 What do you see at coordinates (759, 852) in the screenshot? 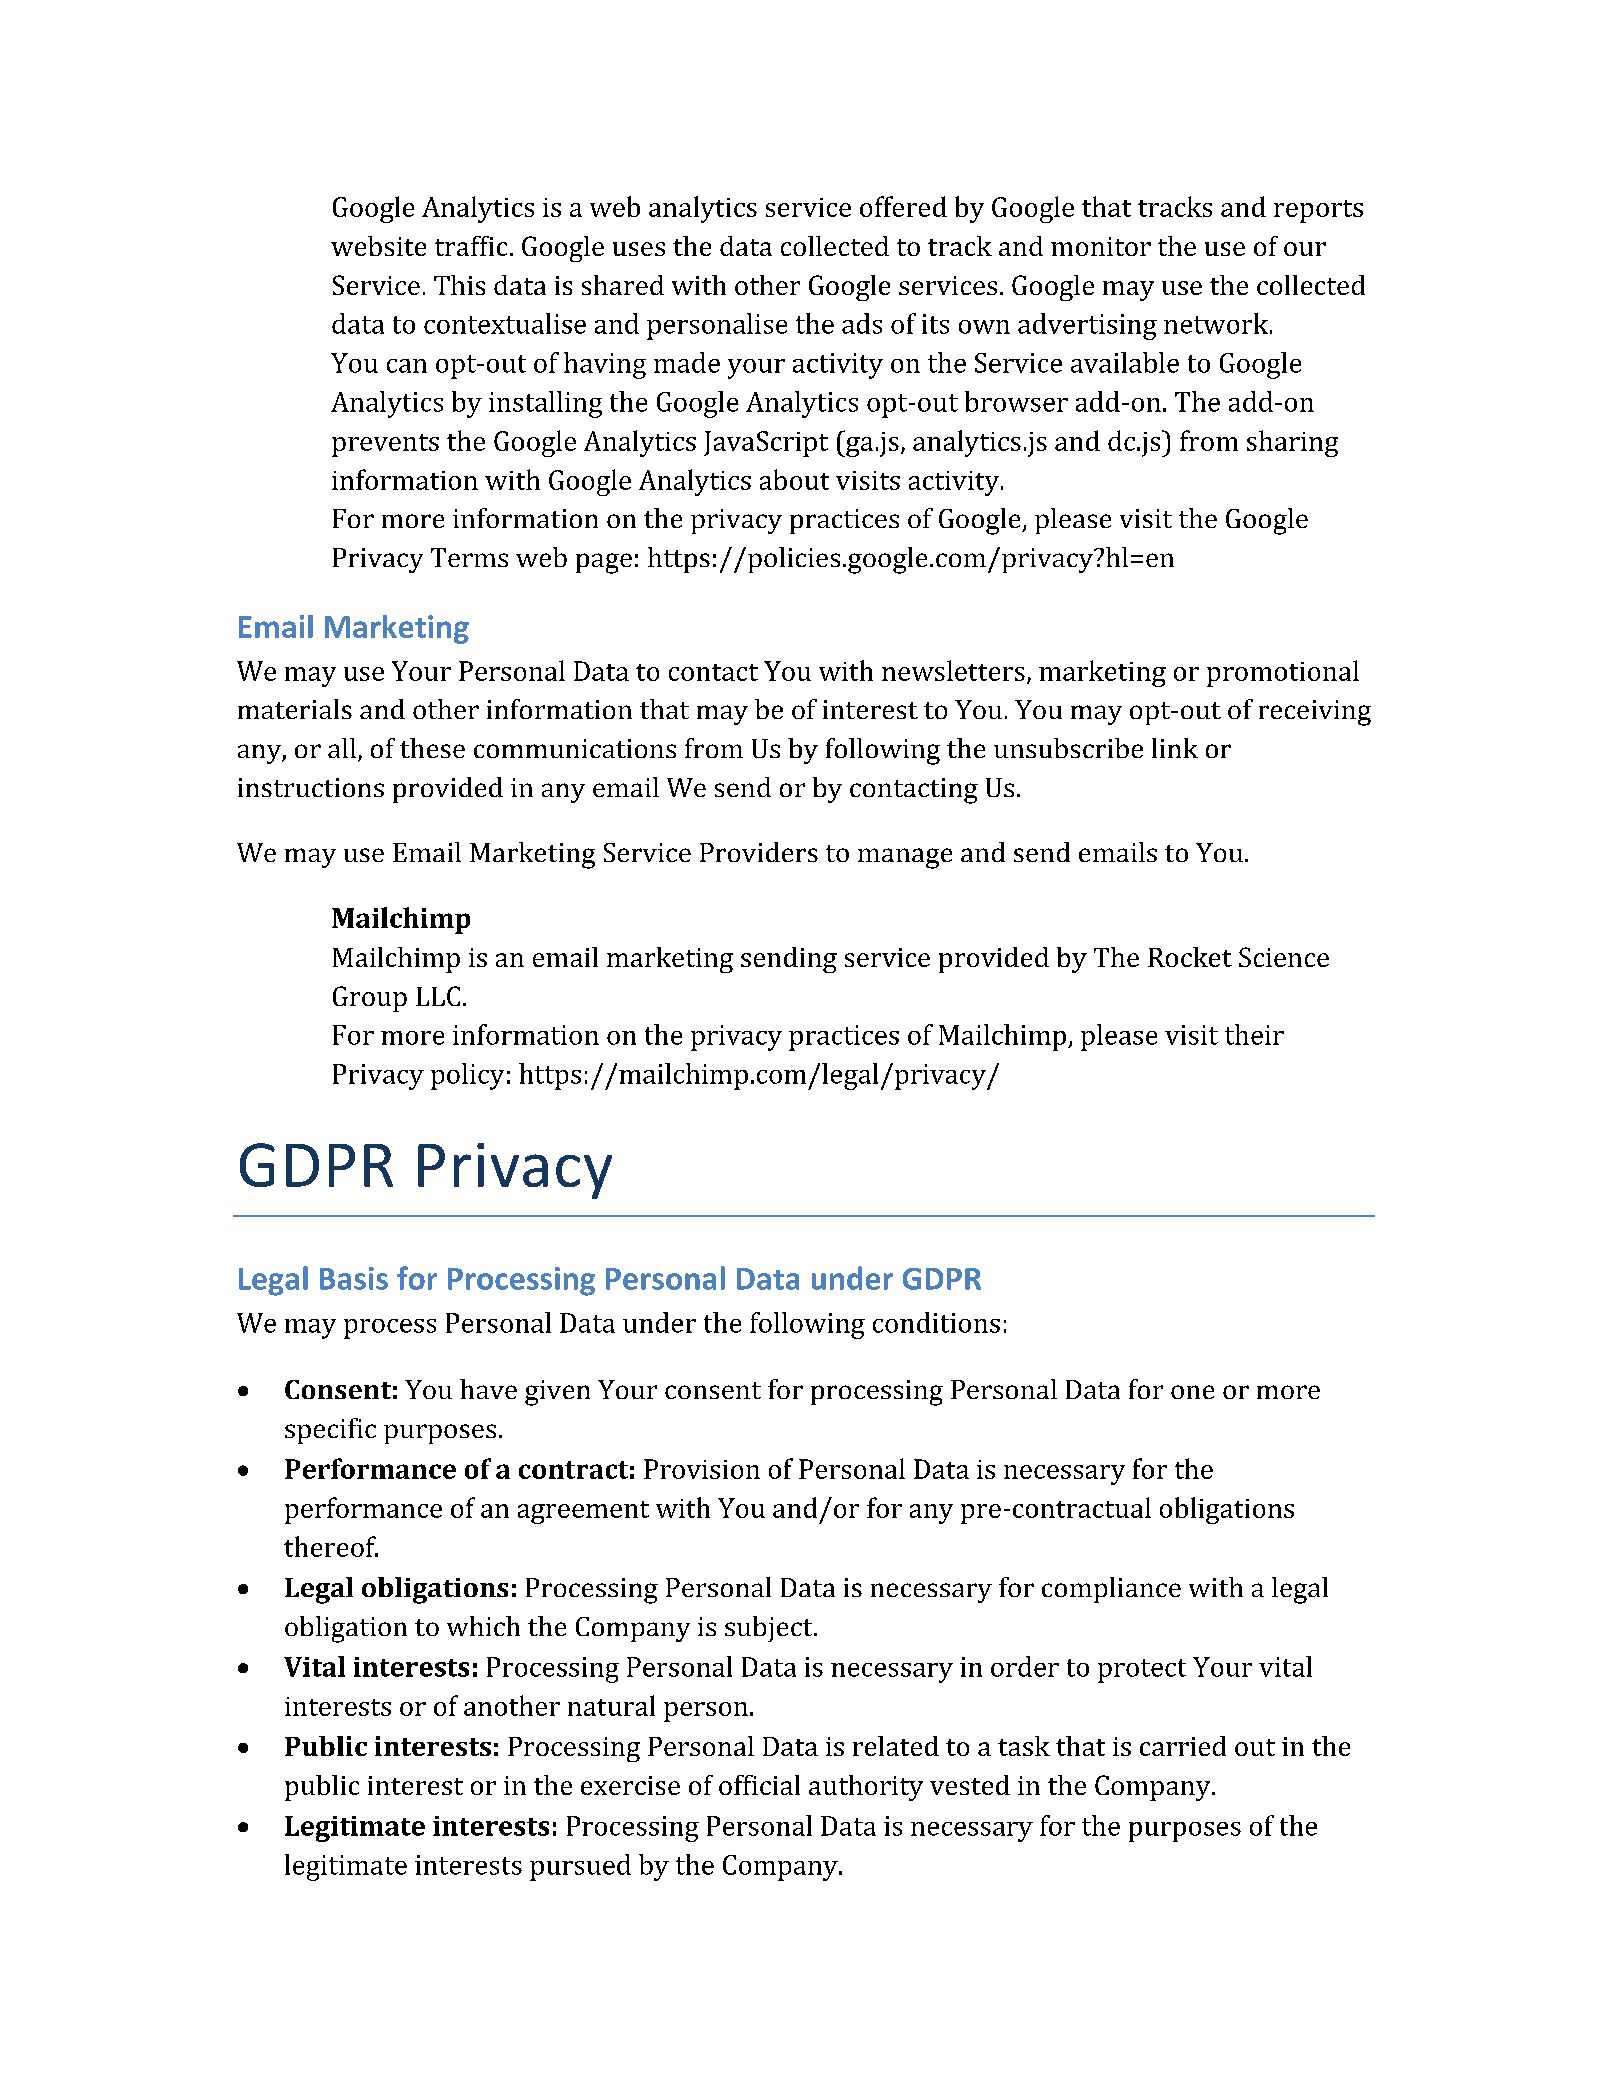
I see `Providers` at bounding box center [759, 852].
